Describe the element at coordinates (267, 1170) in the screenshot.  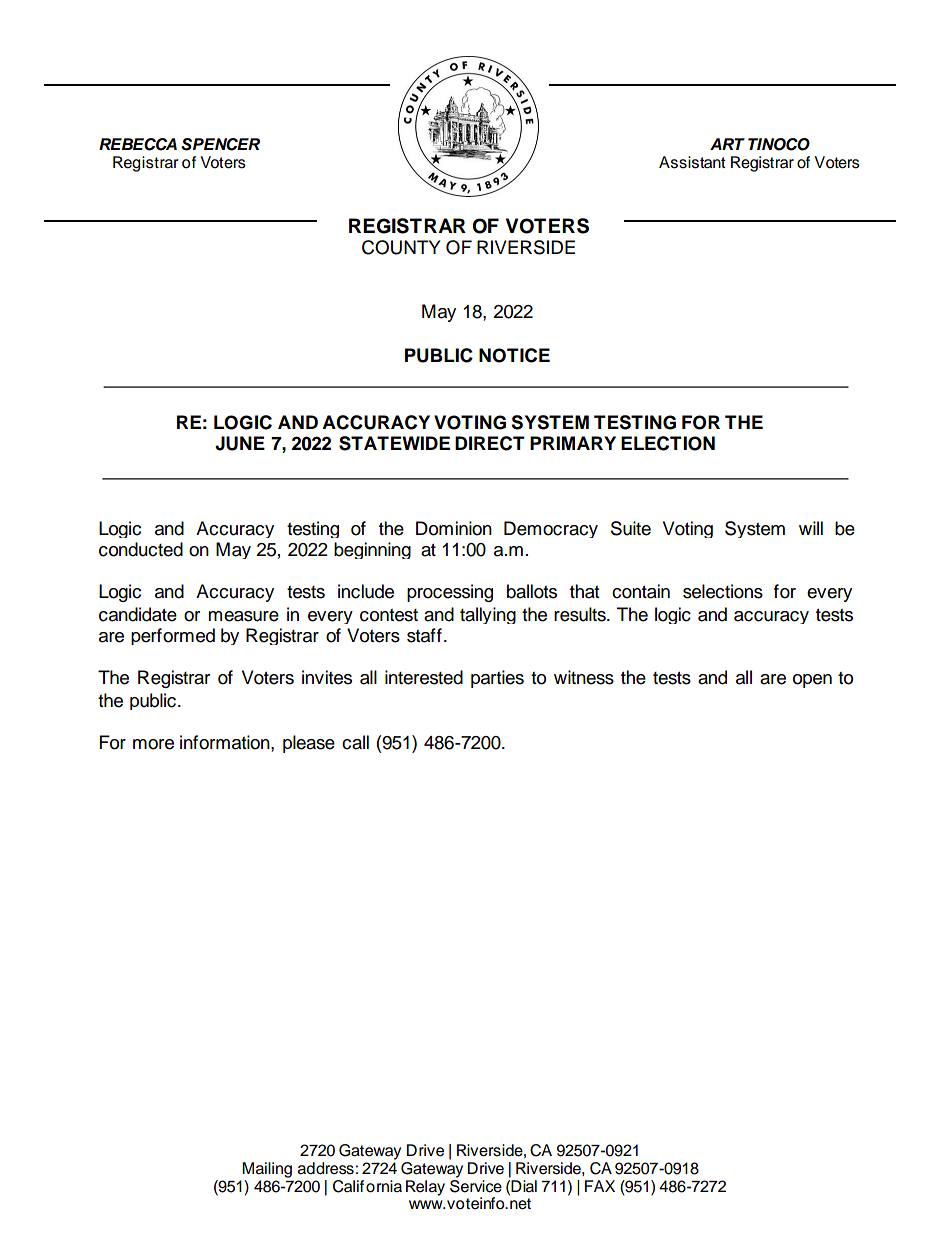
I see `Mailing` at that location.
